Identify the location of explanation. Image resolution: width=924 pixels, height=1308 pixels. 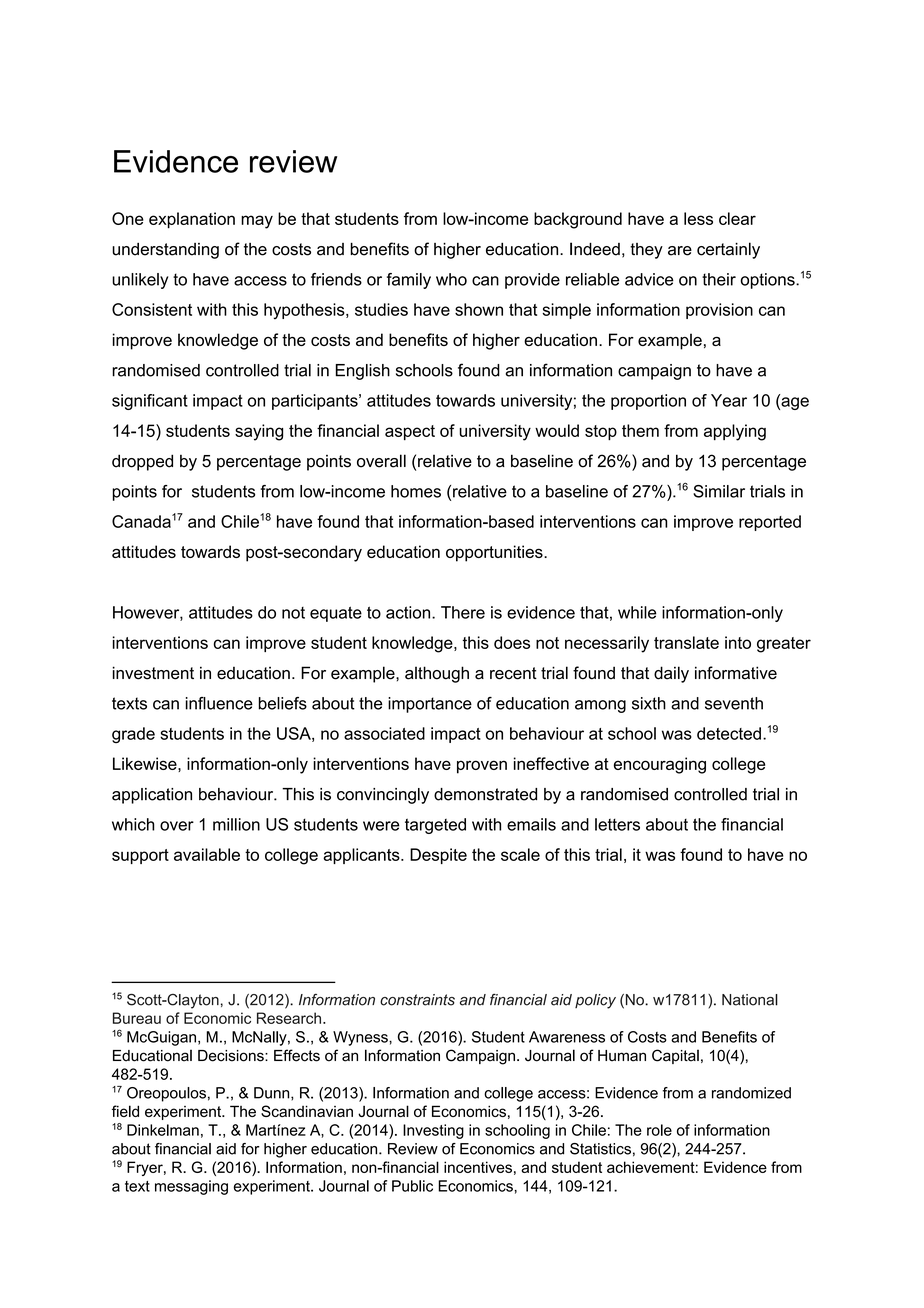
(192, 220).
